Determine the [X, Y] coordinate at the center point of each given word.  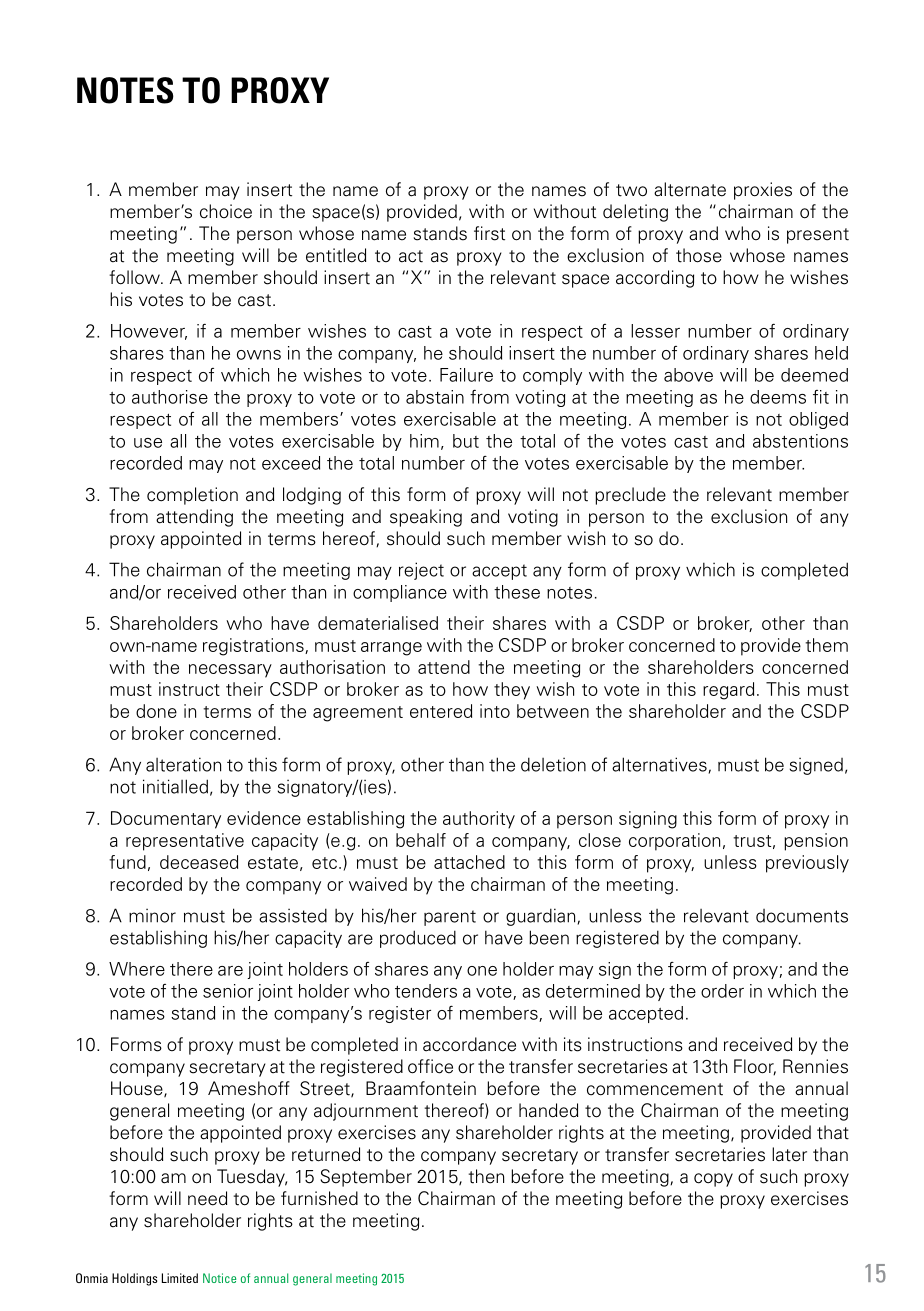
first [489, 233]
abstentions [800, 441]
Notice [219, 1278]
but [466, 441]
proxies [763, 191]
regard [728, 691]
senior [228, 991]
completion [192, 496]
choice [226, 211]
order [722, 991]
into [495, 711]
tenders [426, 991]
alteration [183, 764]
